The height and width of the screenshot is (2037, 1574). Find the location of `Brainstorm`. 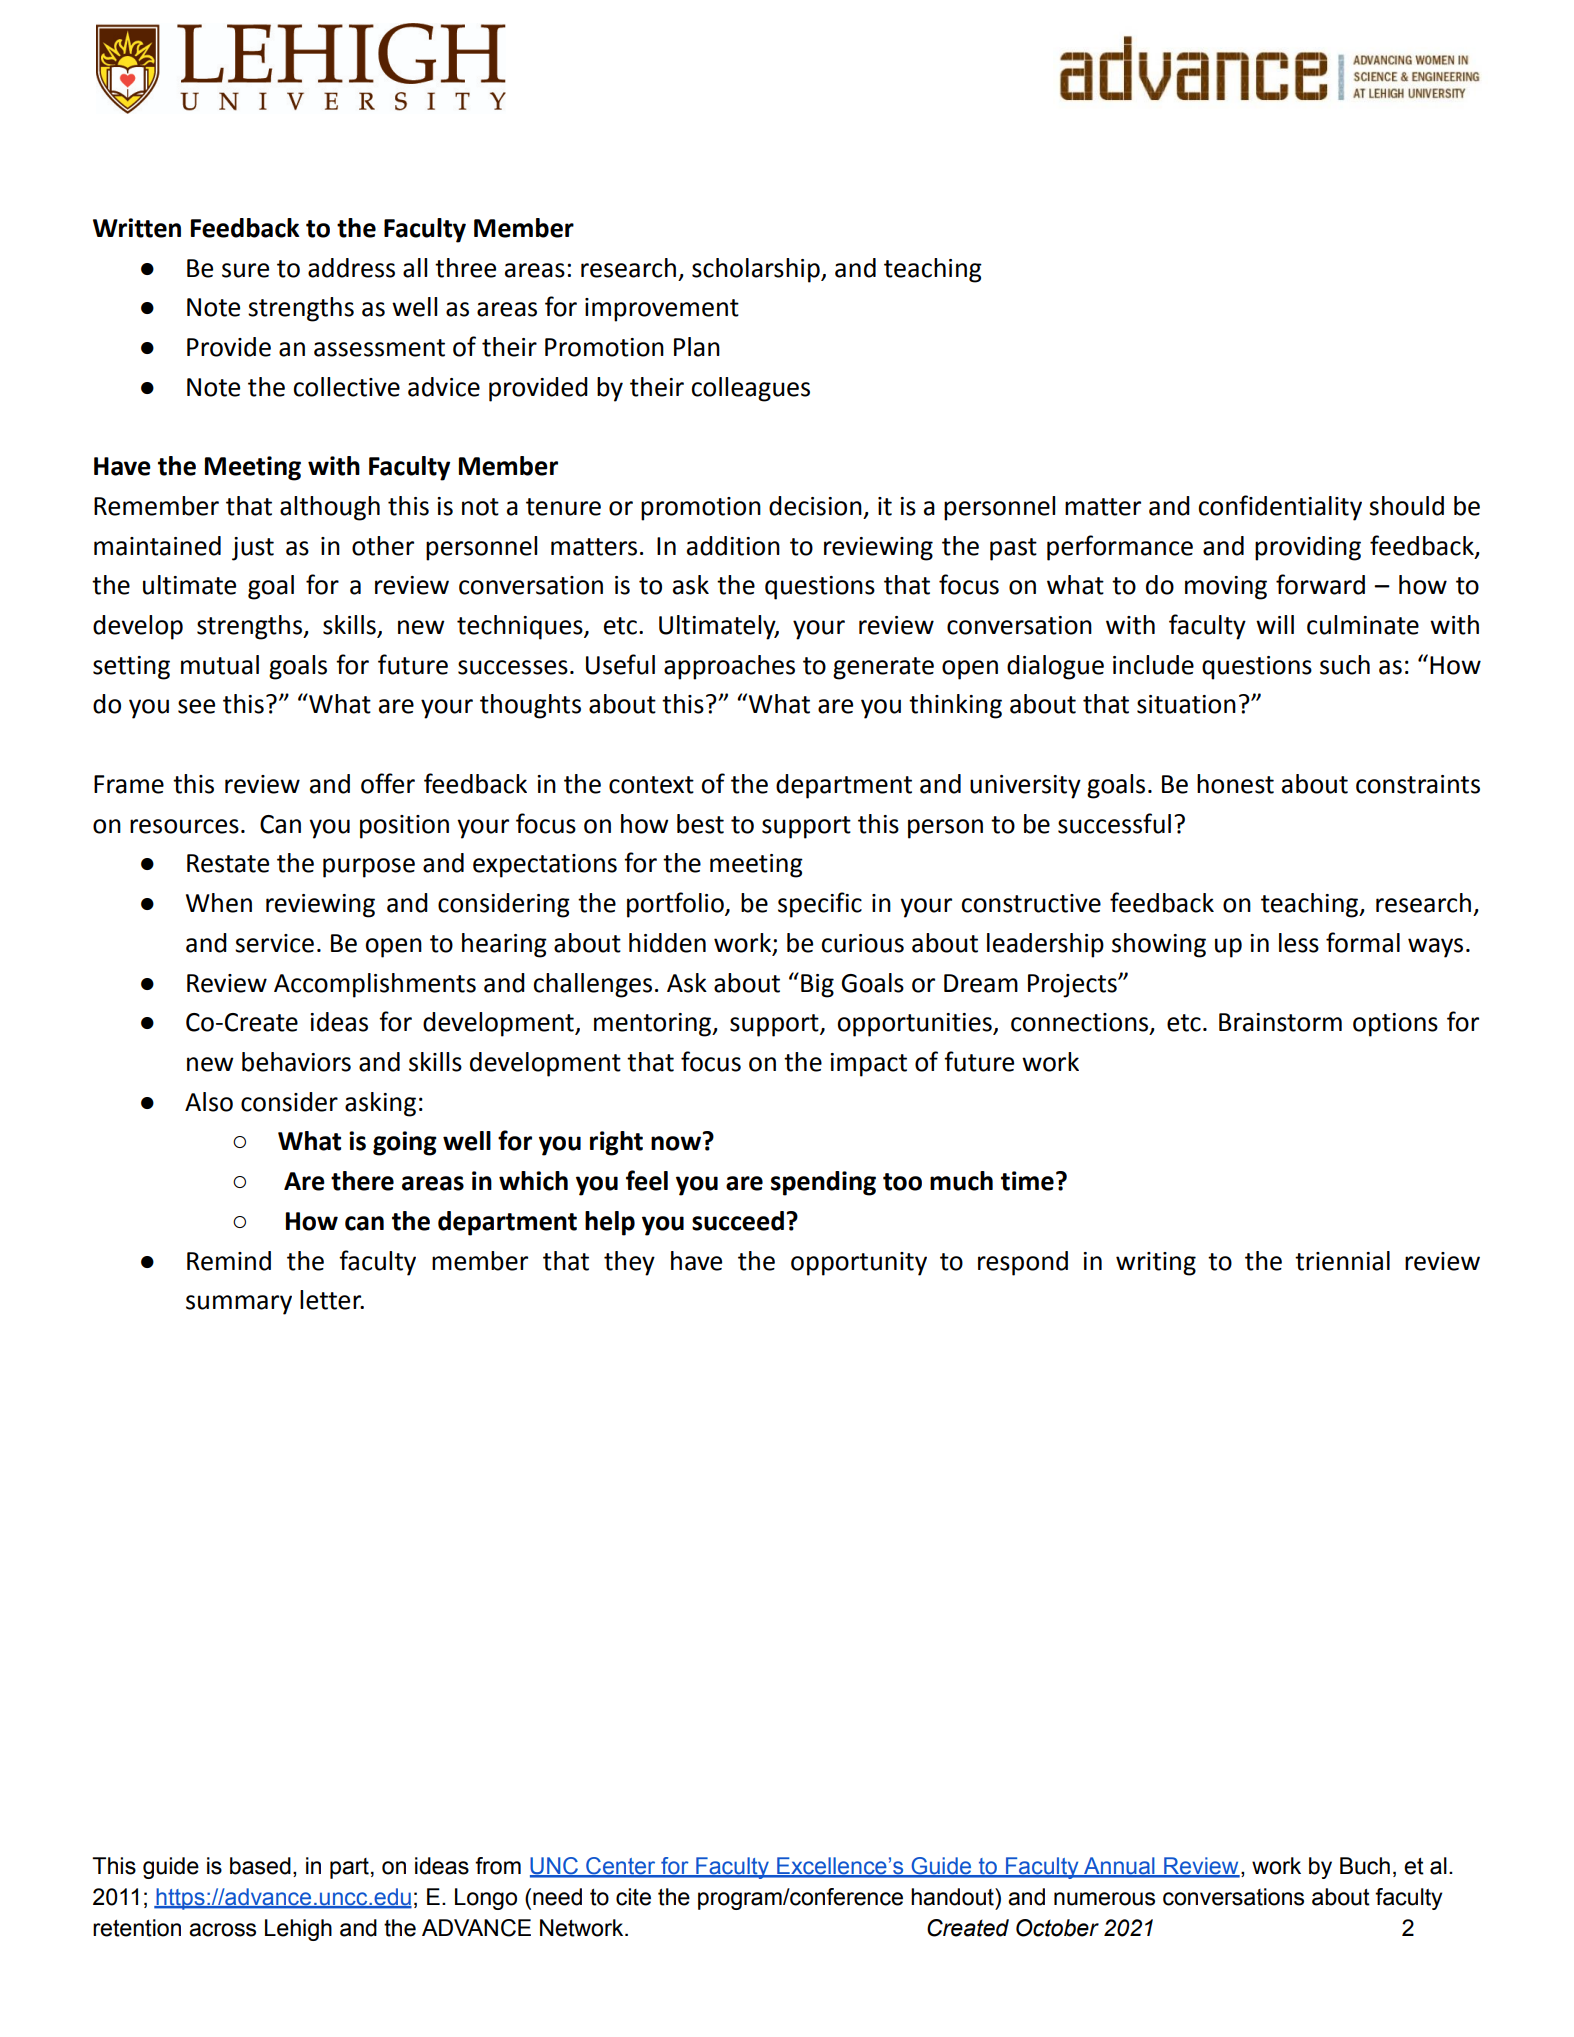

Brainstorm is located at coordinates (1280, 1022).
